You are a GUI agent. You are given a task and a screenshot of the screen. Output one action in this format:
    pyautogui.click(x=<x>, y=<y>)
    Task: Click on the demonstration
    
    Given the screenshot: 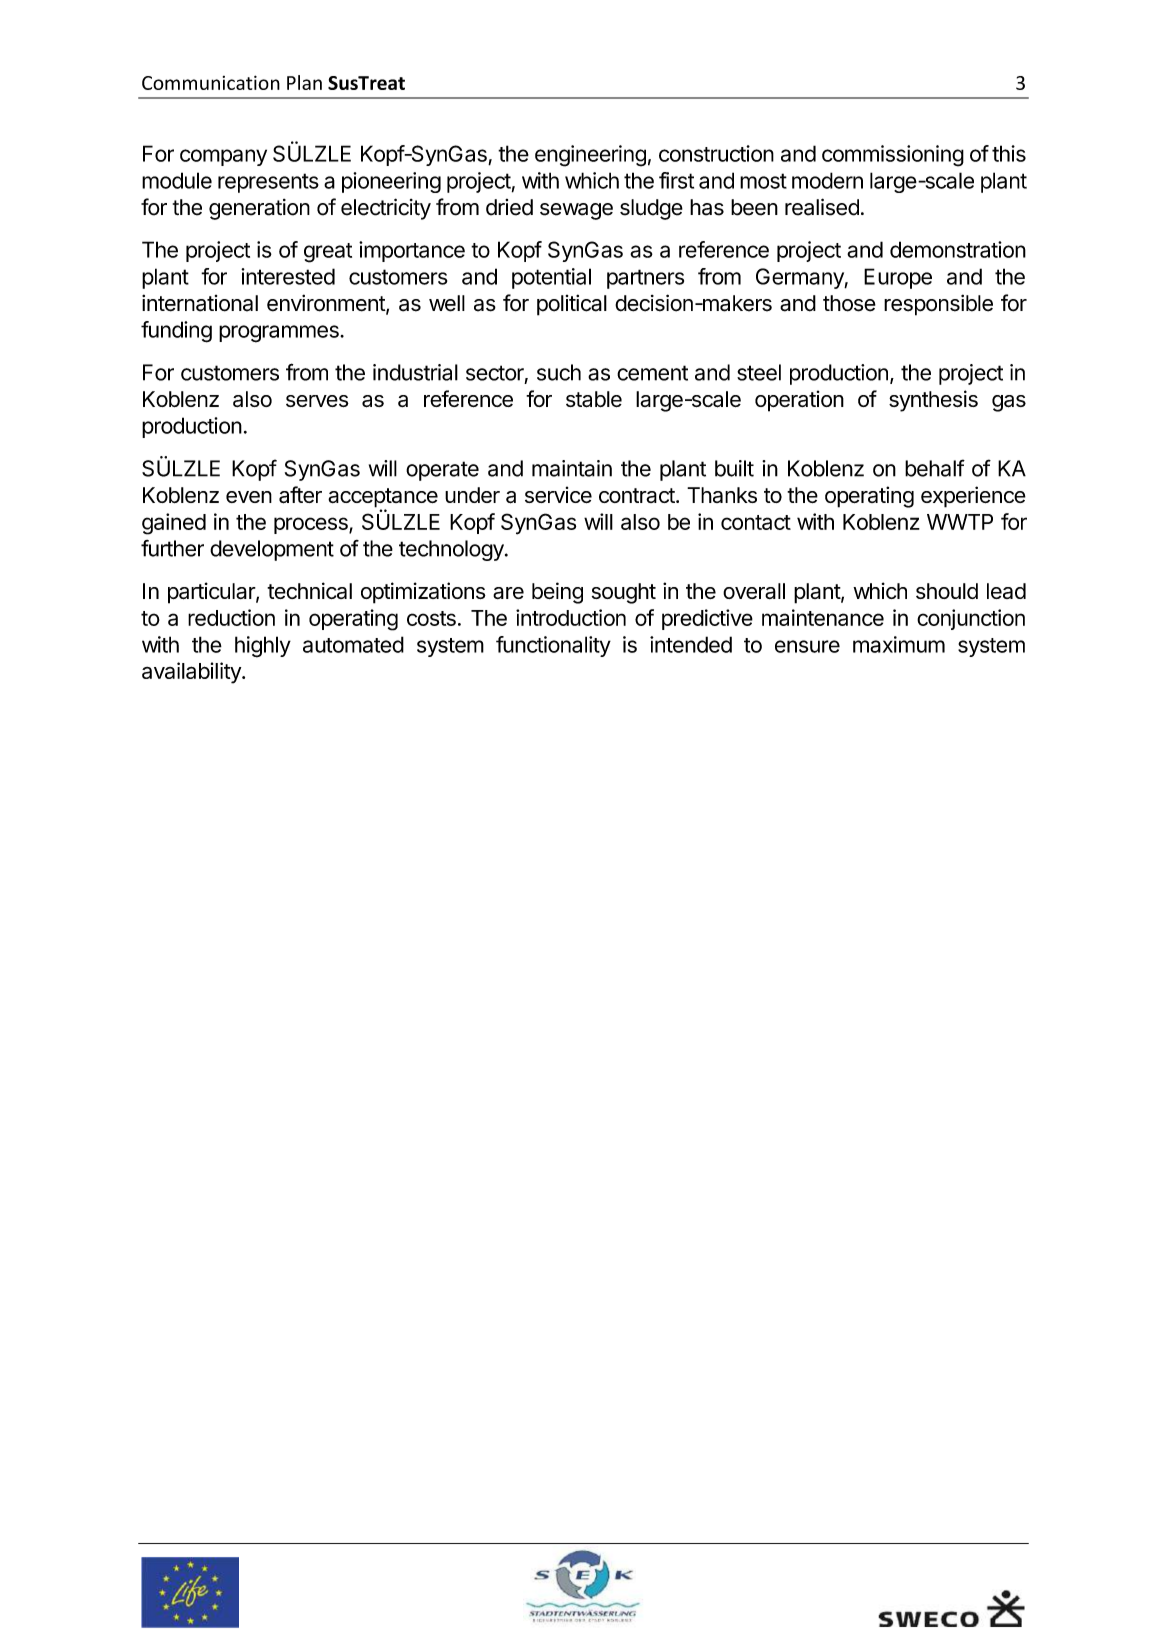 What is the action you would take?
    pyautogui.click(x=958, y=249)
